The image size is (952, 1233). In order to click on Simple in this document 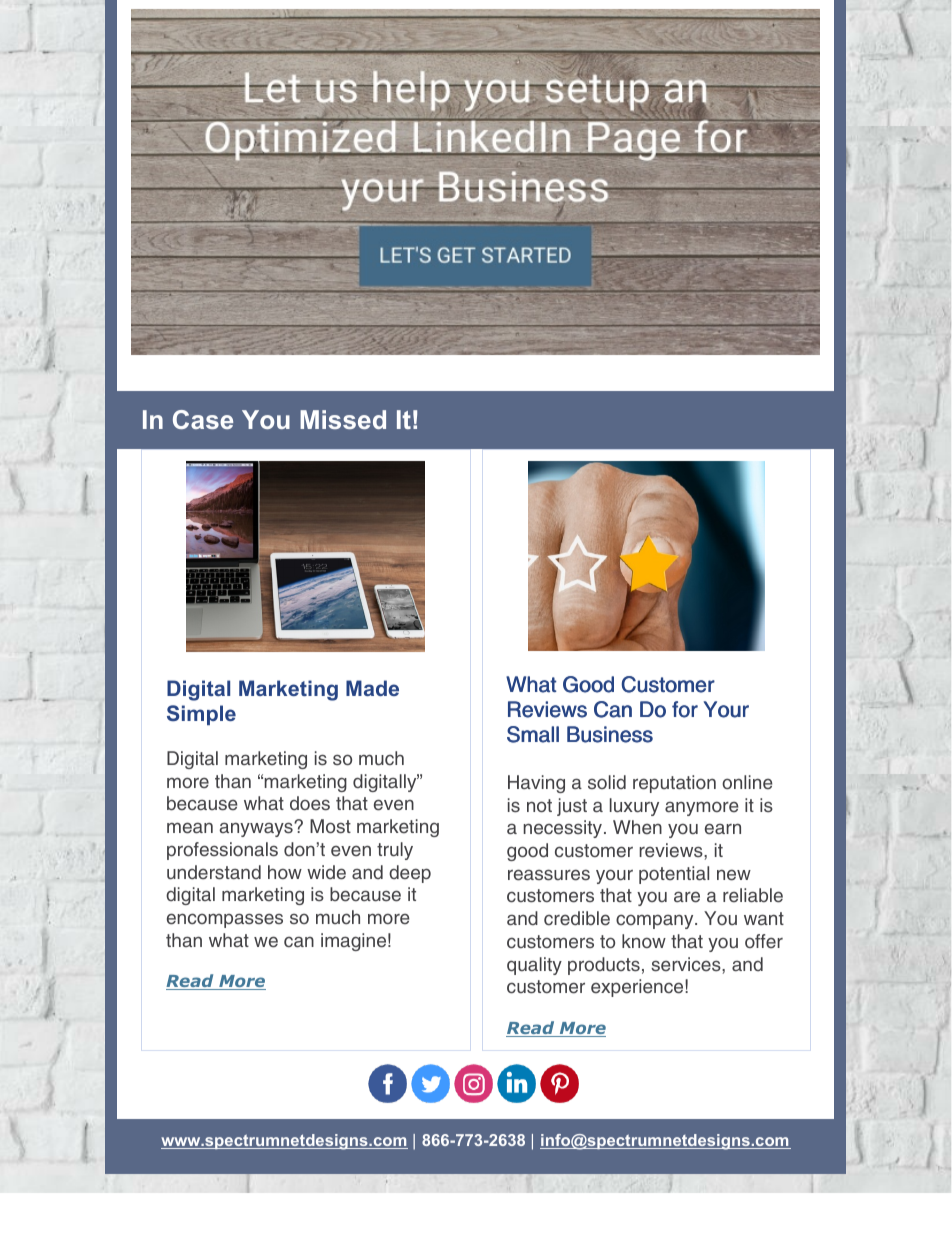, I will do `click(201, 715)`.
